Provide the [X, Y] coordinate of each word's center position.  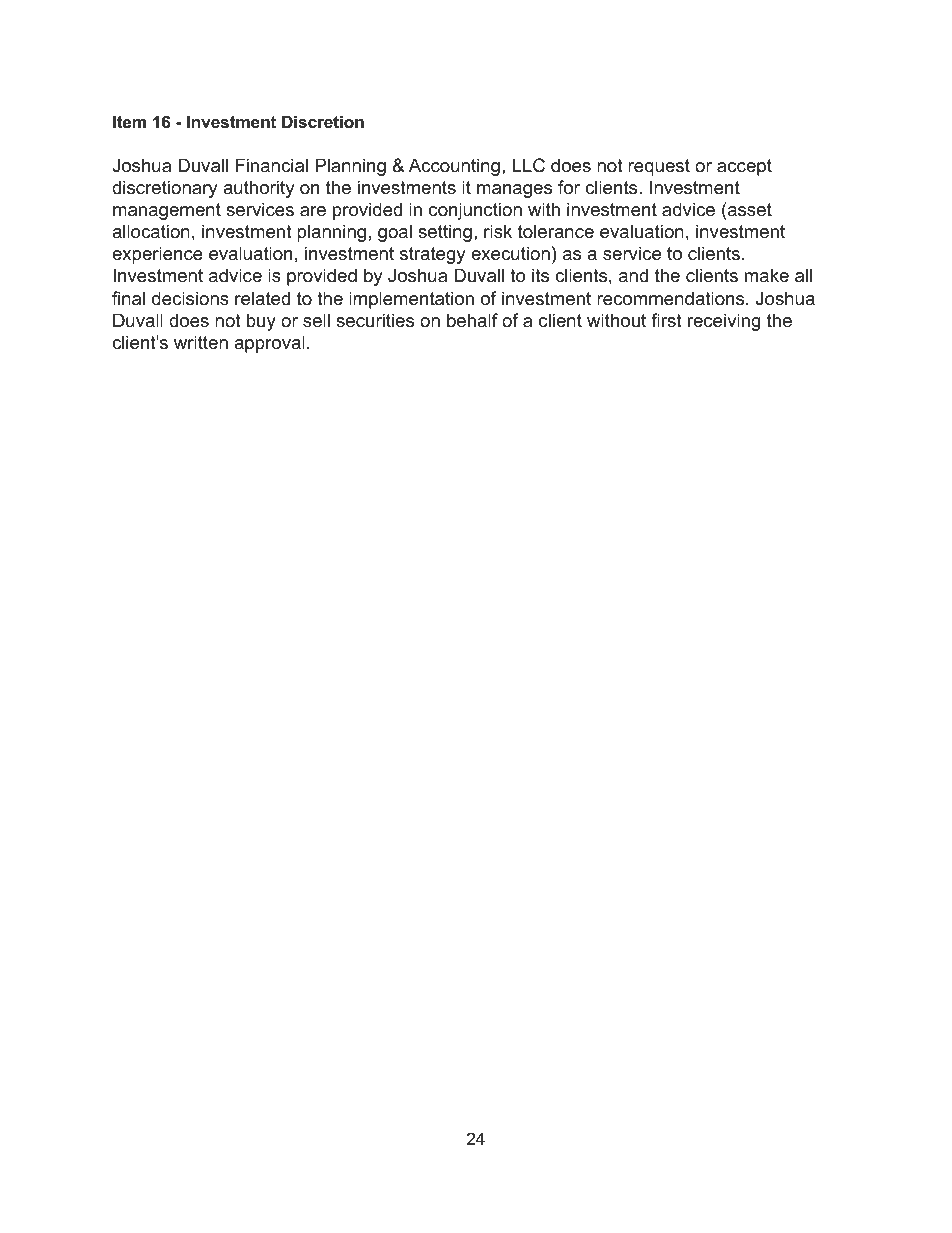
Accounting [454, 167]
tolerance [556, 231]
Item [129, 121]
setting [445, 233]
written [201, 342]
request [659, 167]
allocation [151, 231]
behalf [472, 320]
